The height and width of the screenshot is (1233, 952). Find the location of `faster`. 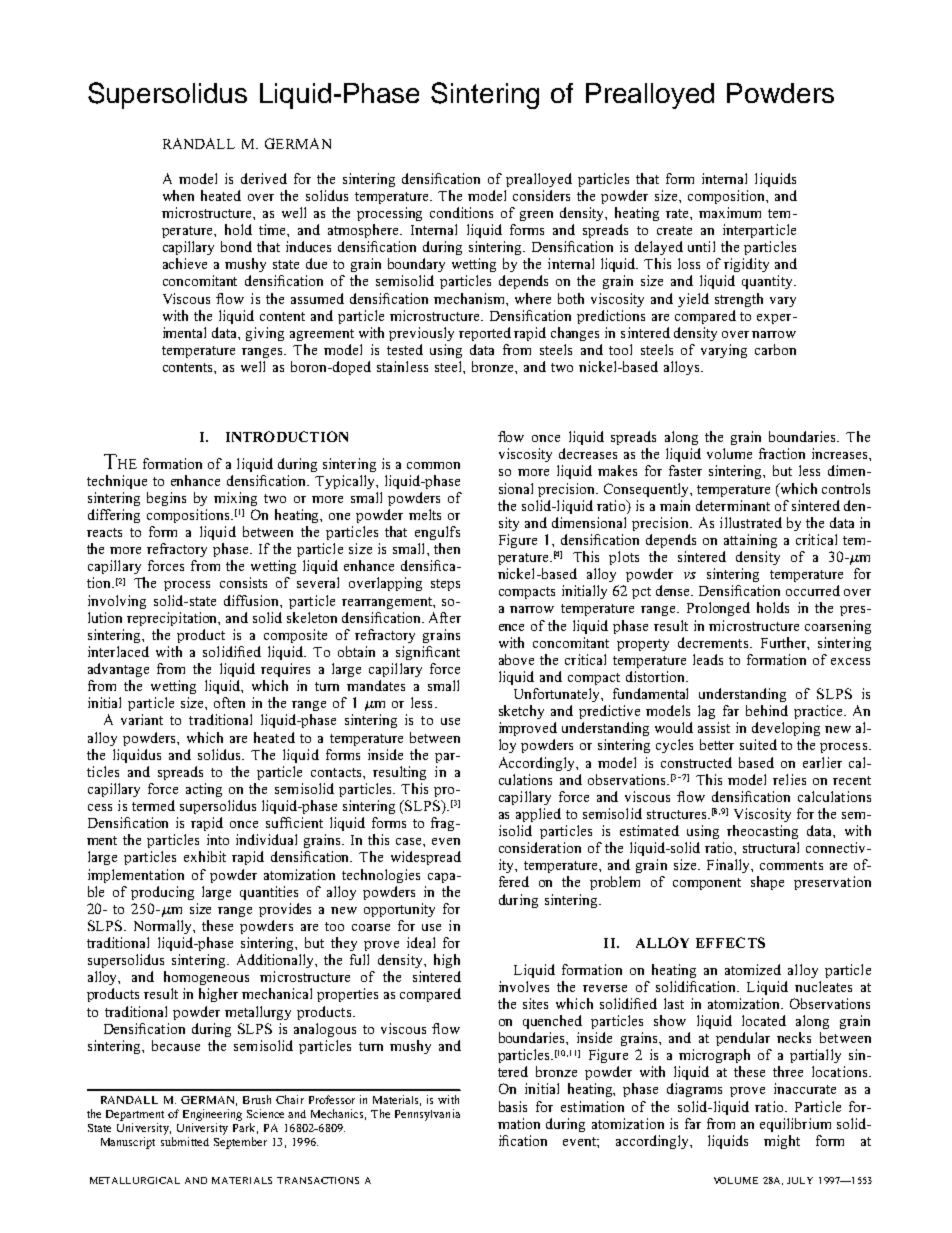

faster is located at coordinates (685, 470).
